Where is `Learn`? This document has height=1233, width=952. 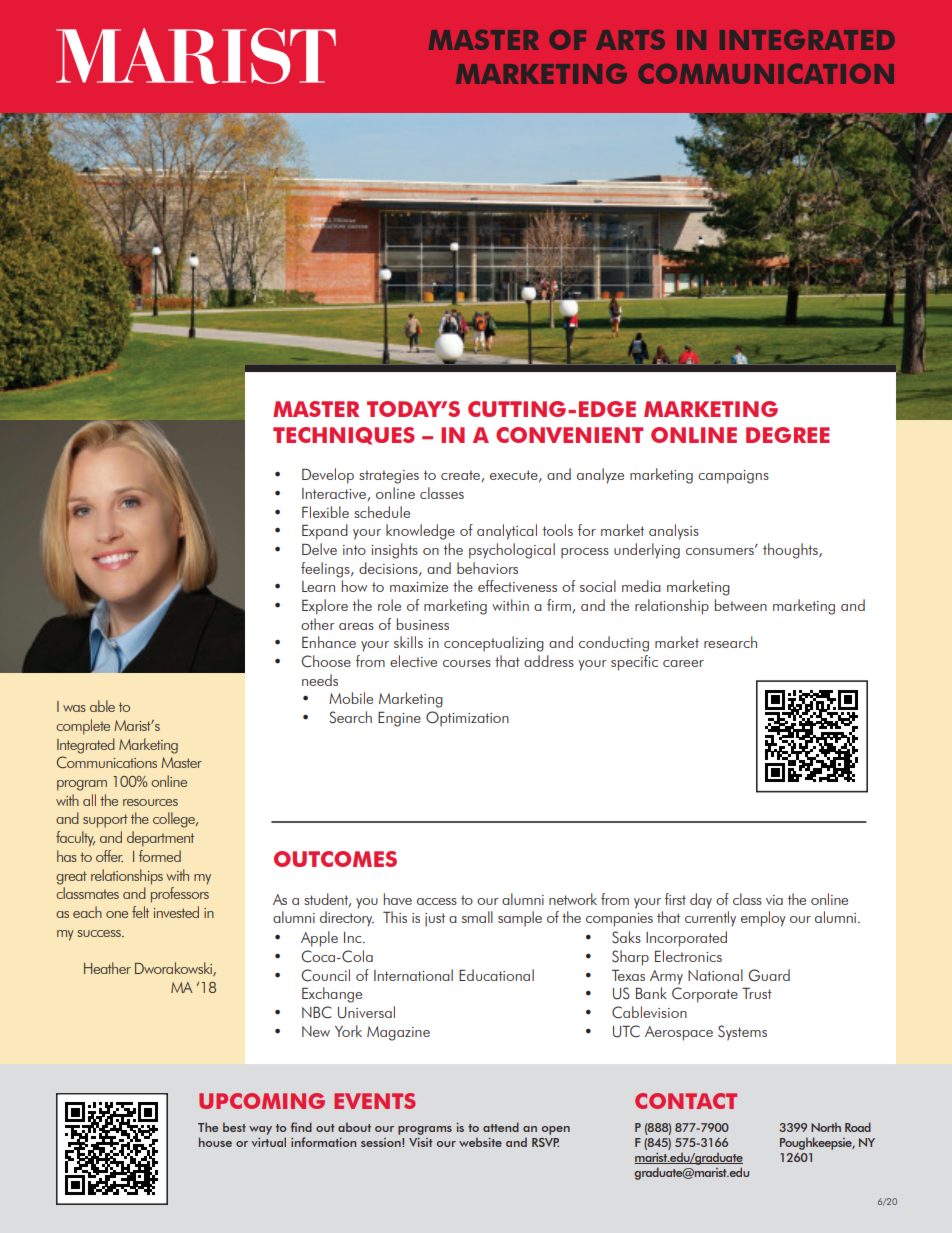 Learn is located at coordinates (318, 586).
